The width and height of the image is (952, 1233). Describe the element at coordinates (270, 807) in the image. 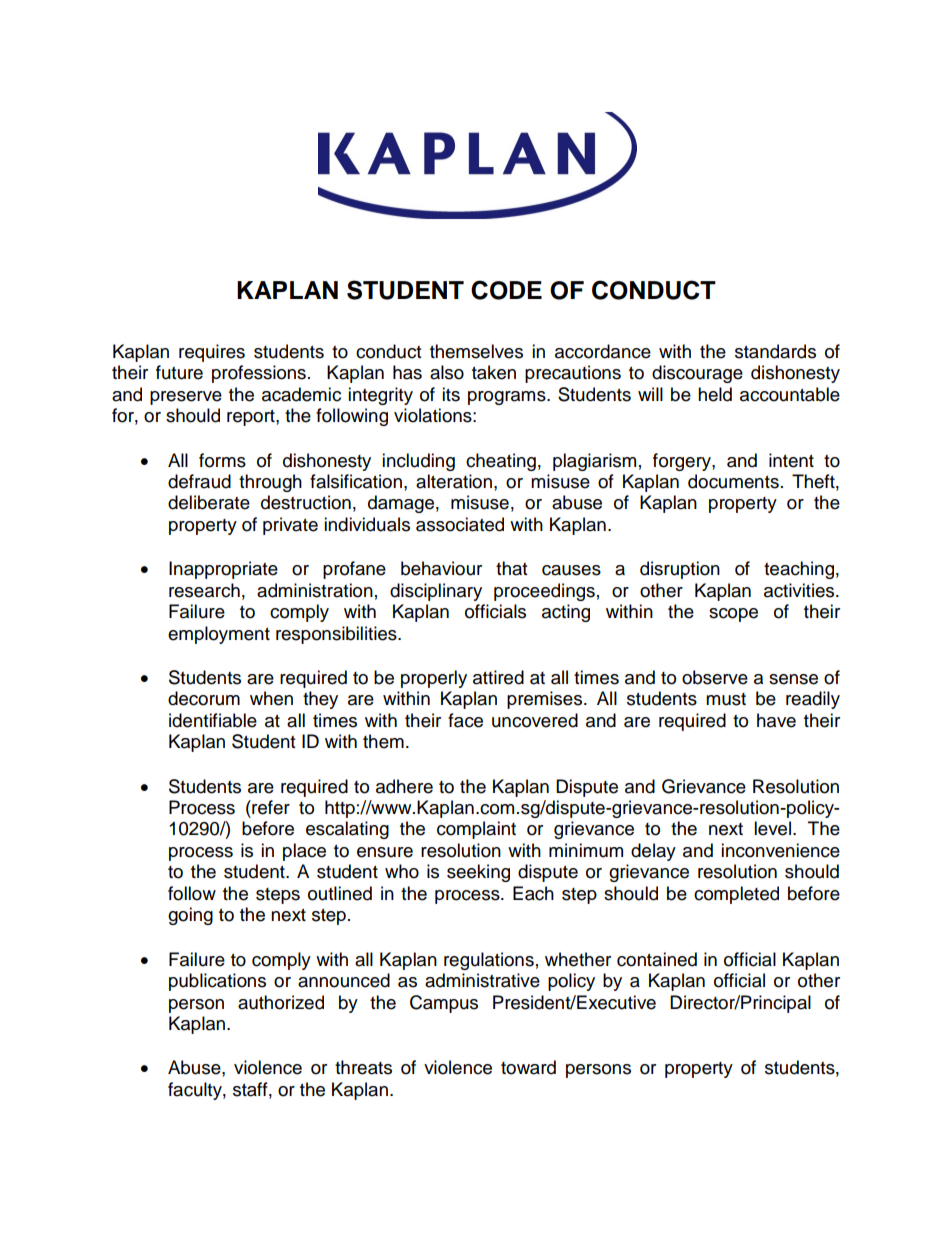

I see `refer` at that location.
